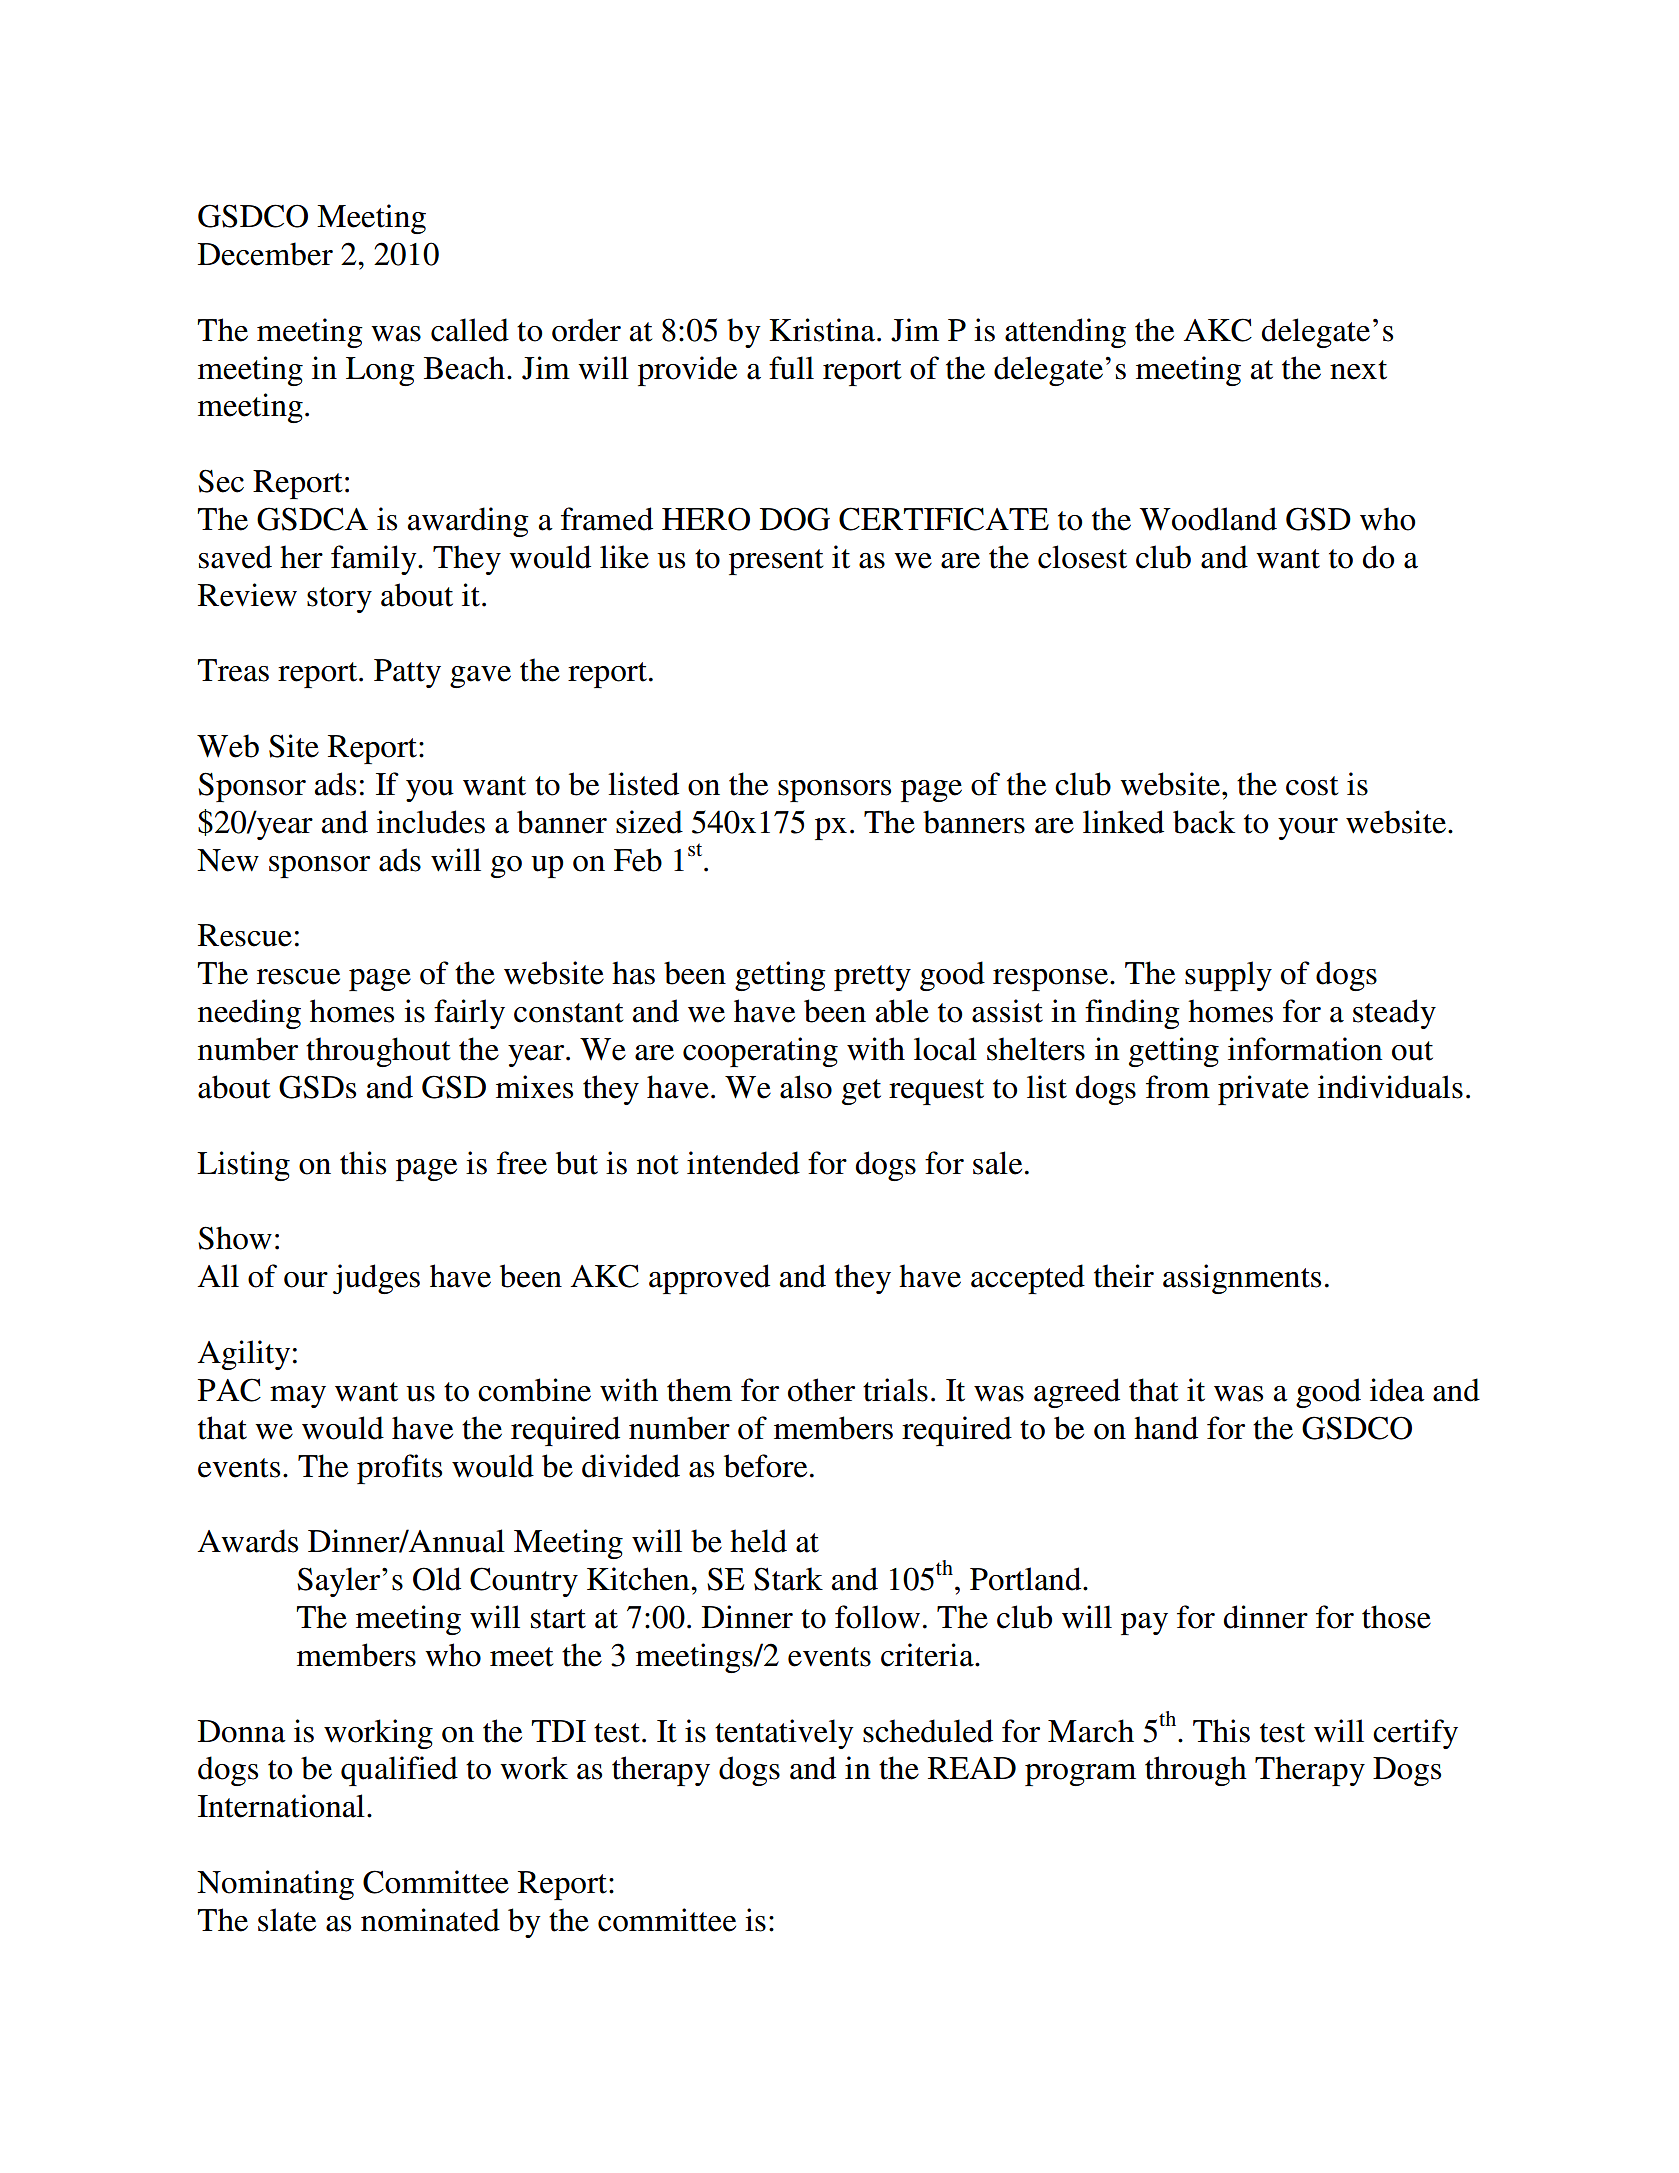  Describe the element at coordinates (431, 822) in the page. I see `includes` at that location.
